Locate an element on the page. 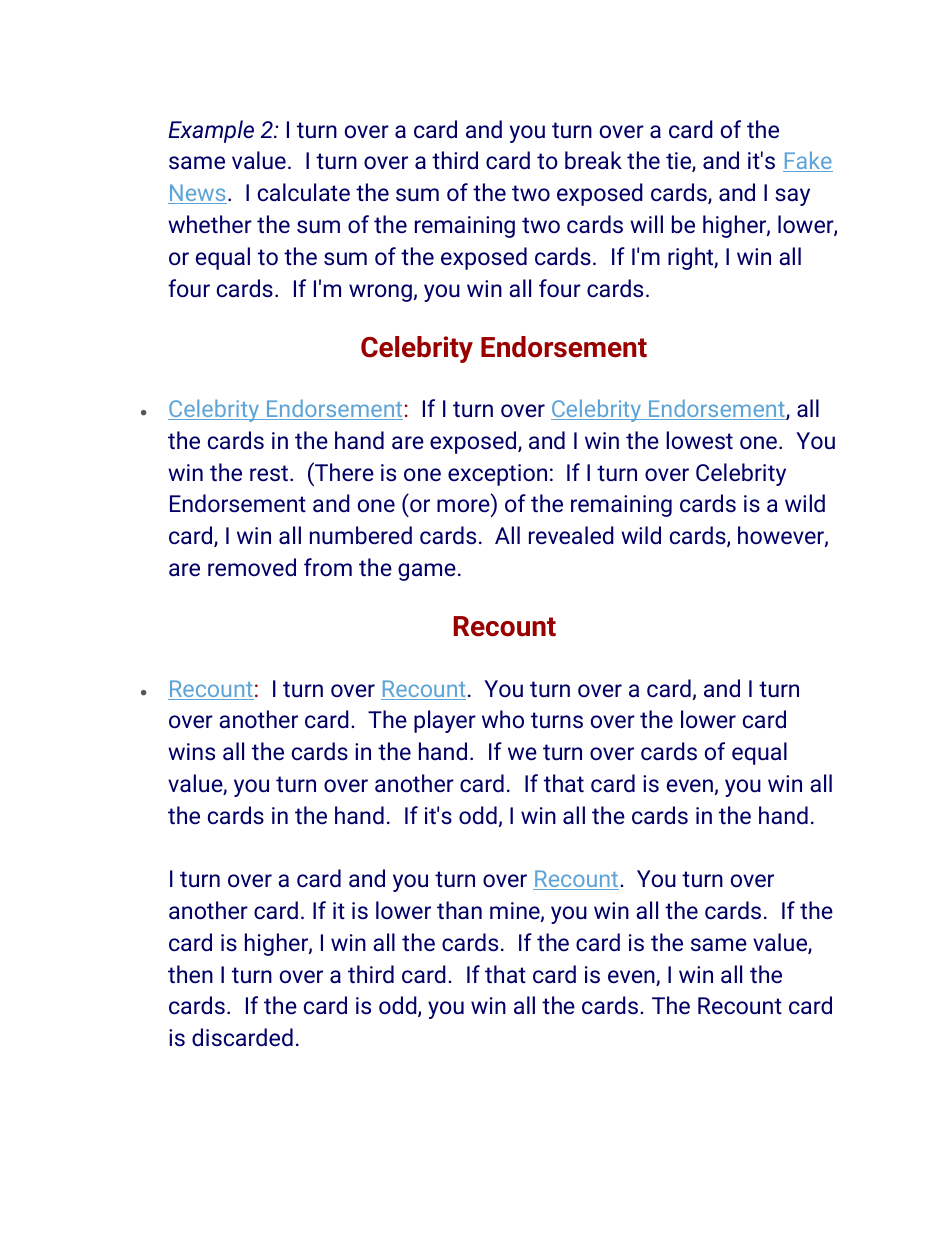 The height and width of the image is (1233, 952). than is located at coordinates (459, 910).
